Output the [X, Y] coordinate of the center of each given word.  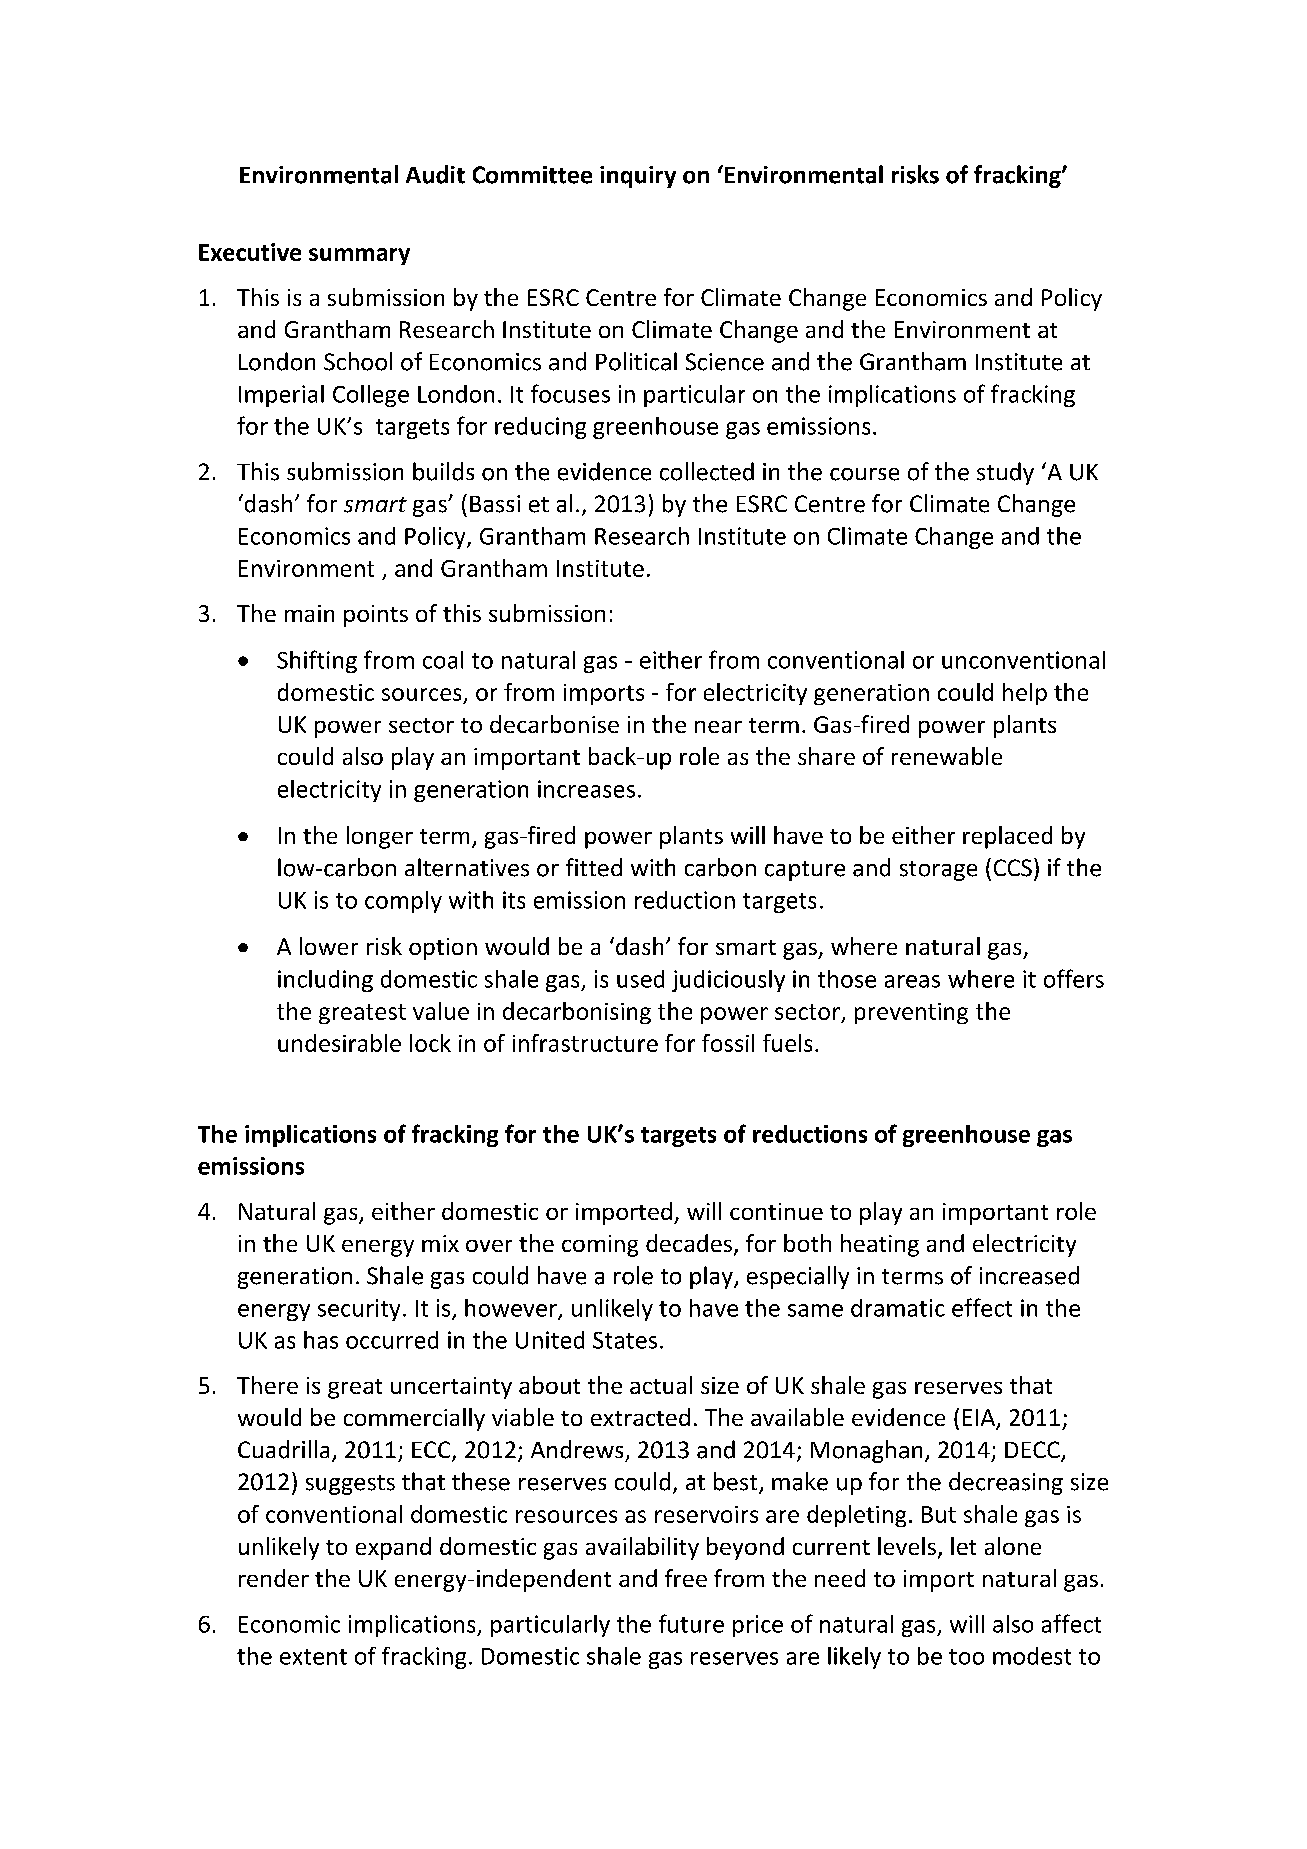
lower [329, 946]
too [966, 1657]
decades [690, 1244]
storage [938, 871]
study [1005, 473]
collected [707, 471]
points [376, 616]
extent [313, 1657]
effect [982, 1307]
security [359, 1310]
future [691, 1623]
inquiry [638, 177]
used [640, 979]
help [1025, 694]
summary [359, 256]
